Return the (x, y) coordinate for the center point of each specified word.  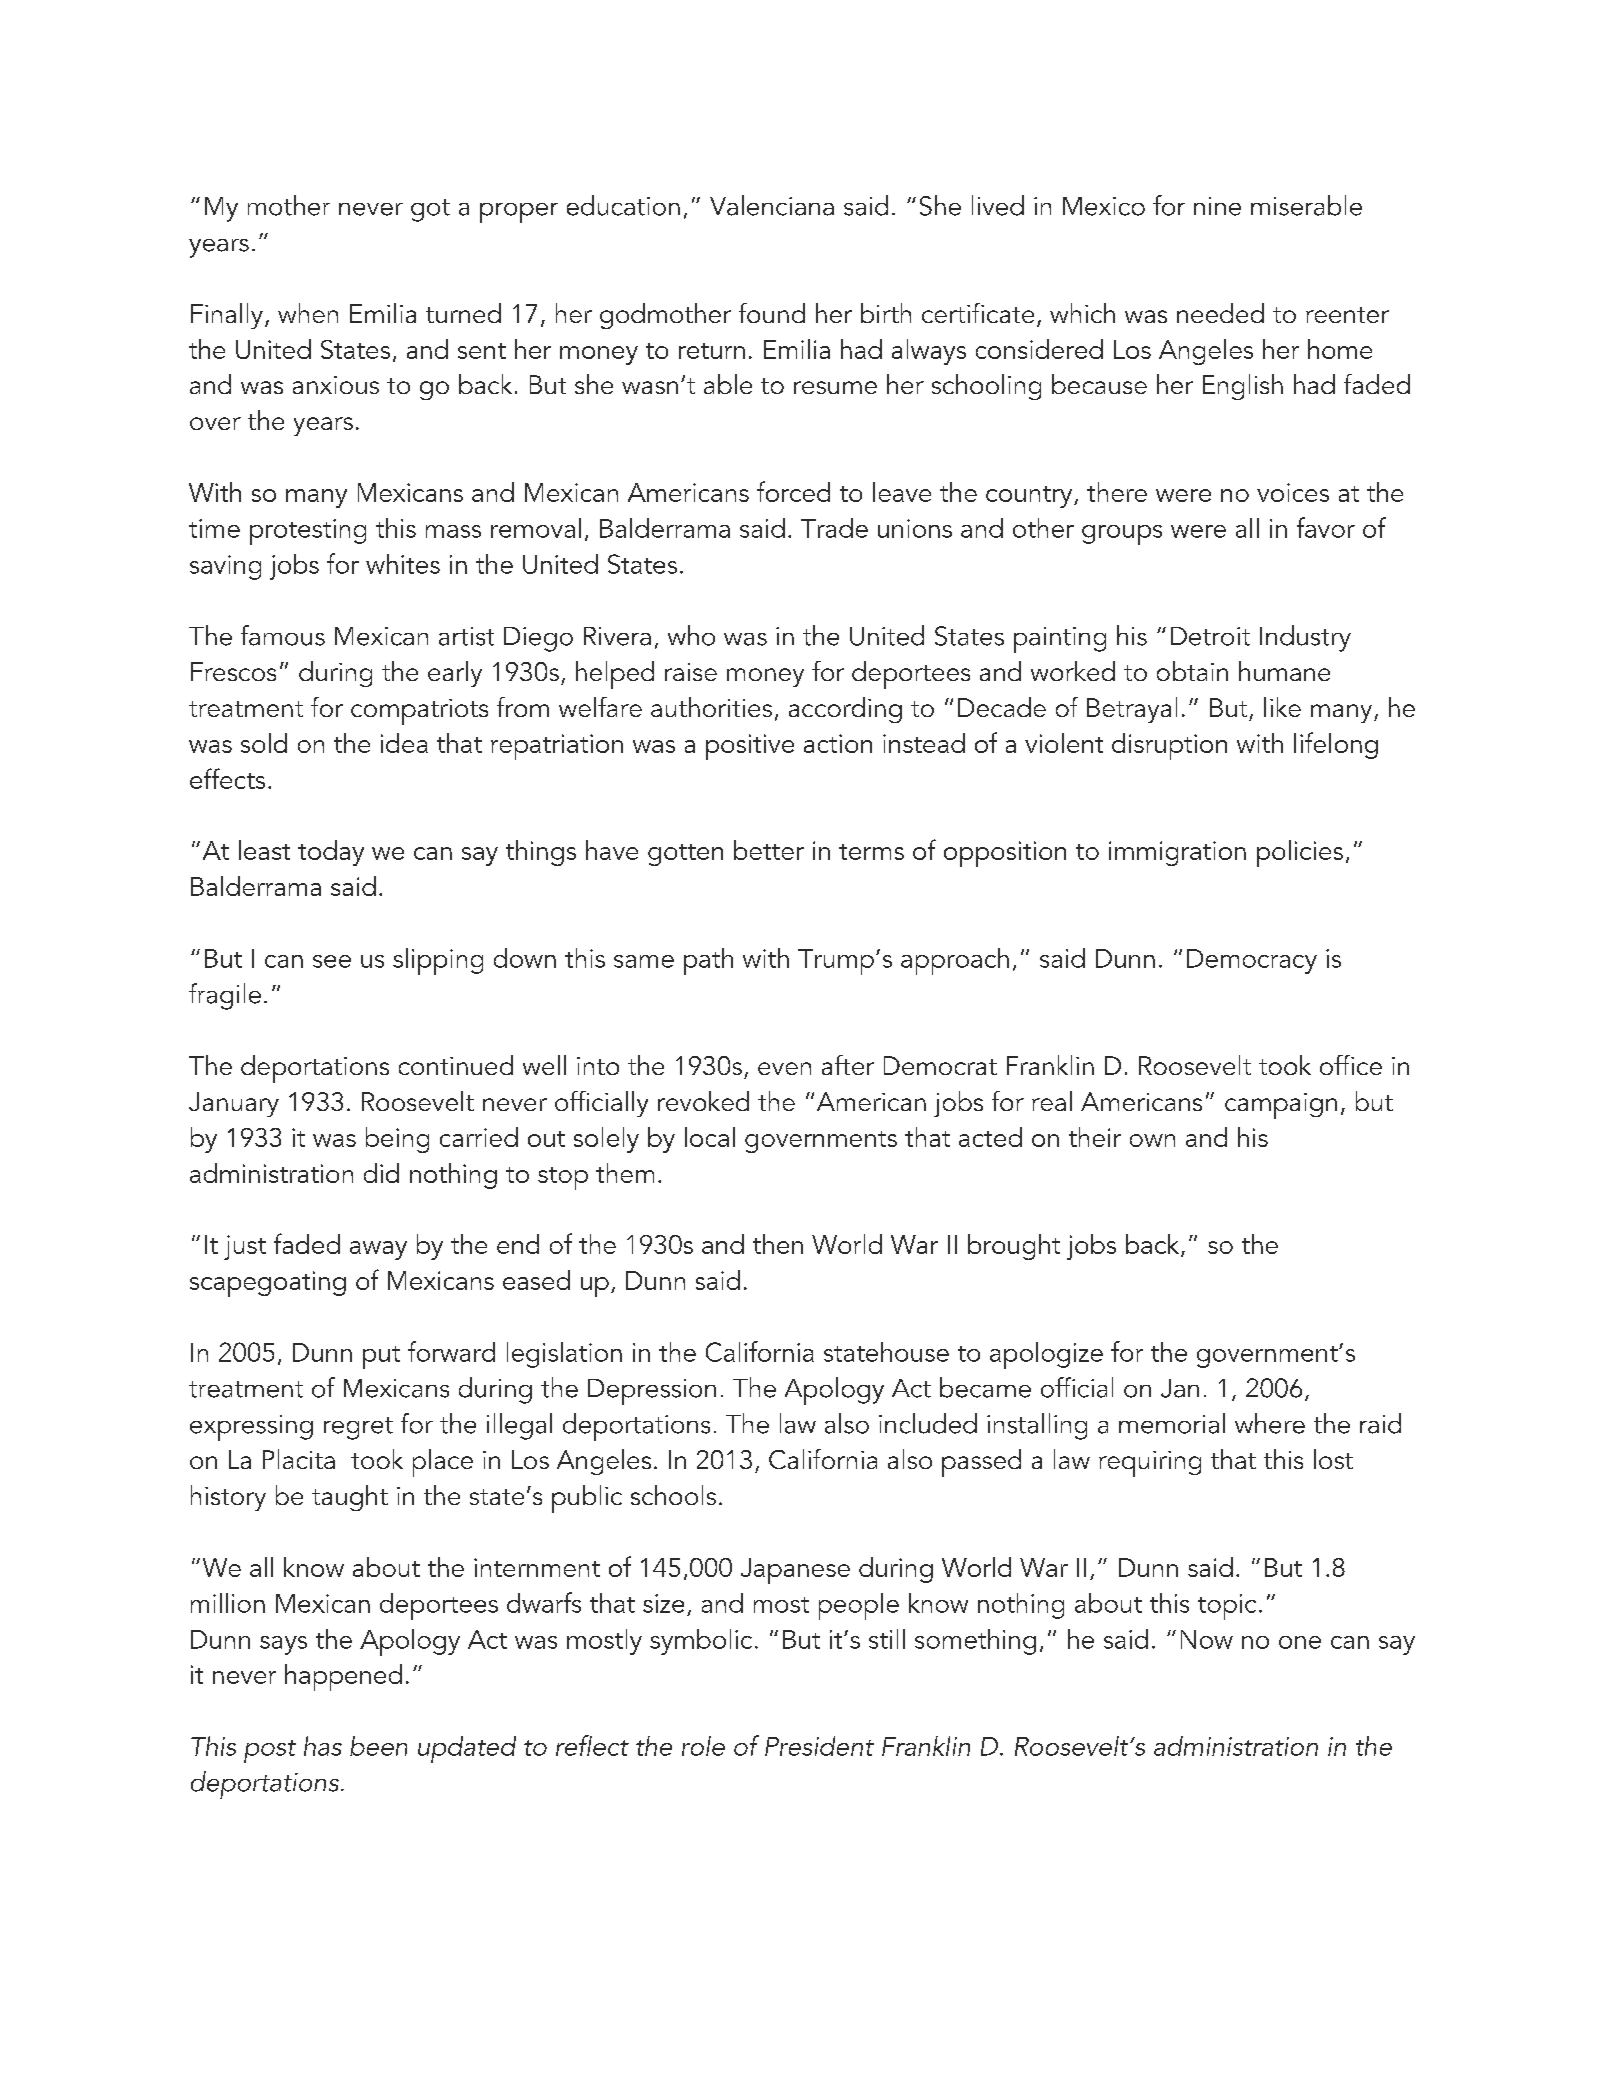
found (772, 313)
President (819, 1746)
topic (1227, 1607)
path (708, 961)
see (332, 961)
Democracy (1252, 961)
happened (343, 1677)
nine (1217, 206)
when (308, 313)
